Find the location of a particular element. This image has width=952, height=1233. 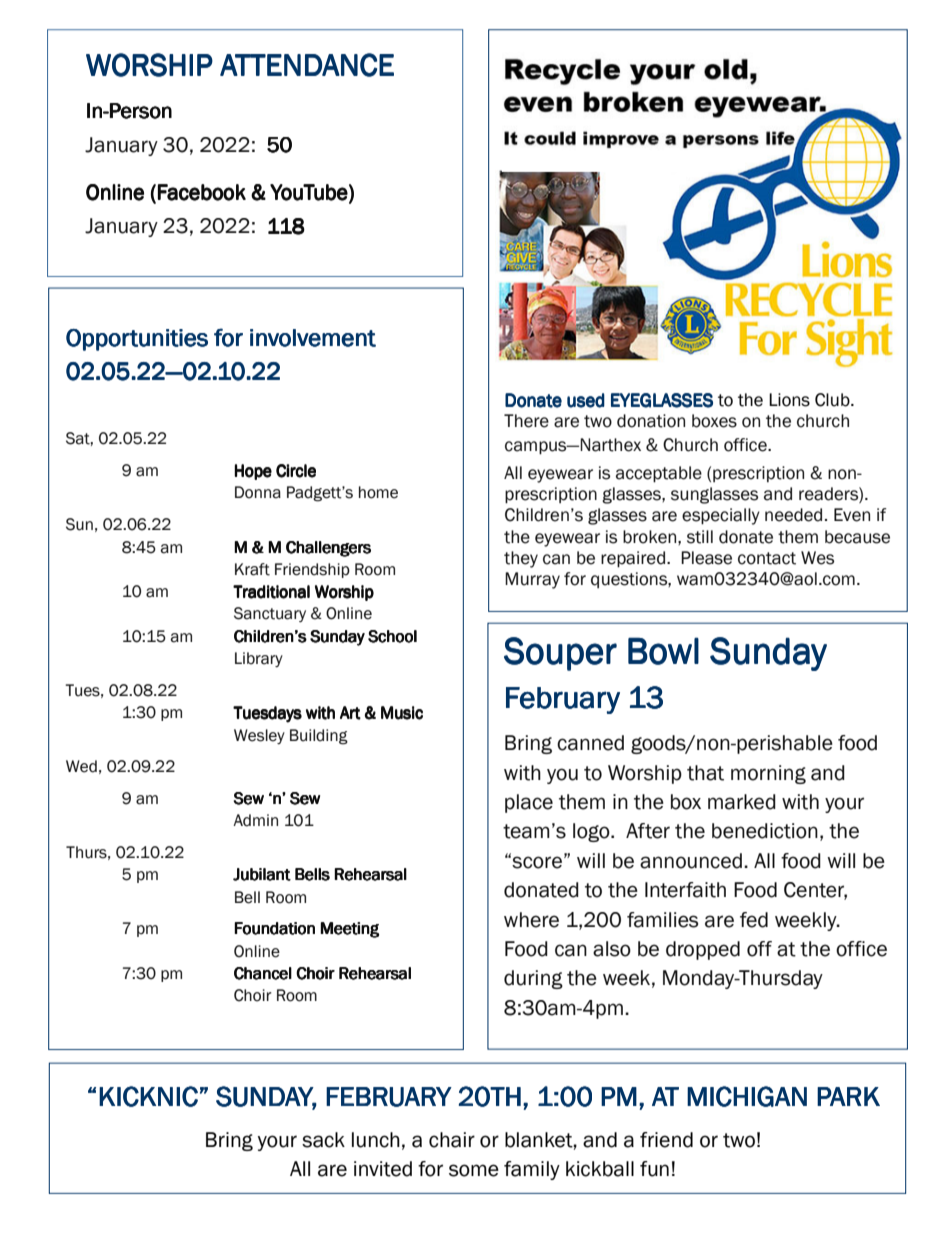

Opportunities is located at coordinates (137, 340).
